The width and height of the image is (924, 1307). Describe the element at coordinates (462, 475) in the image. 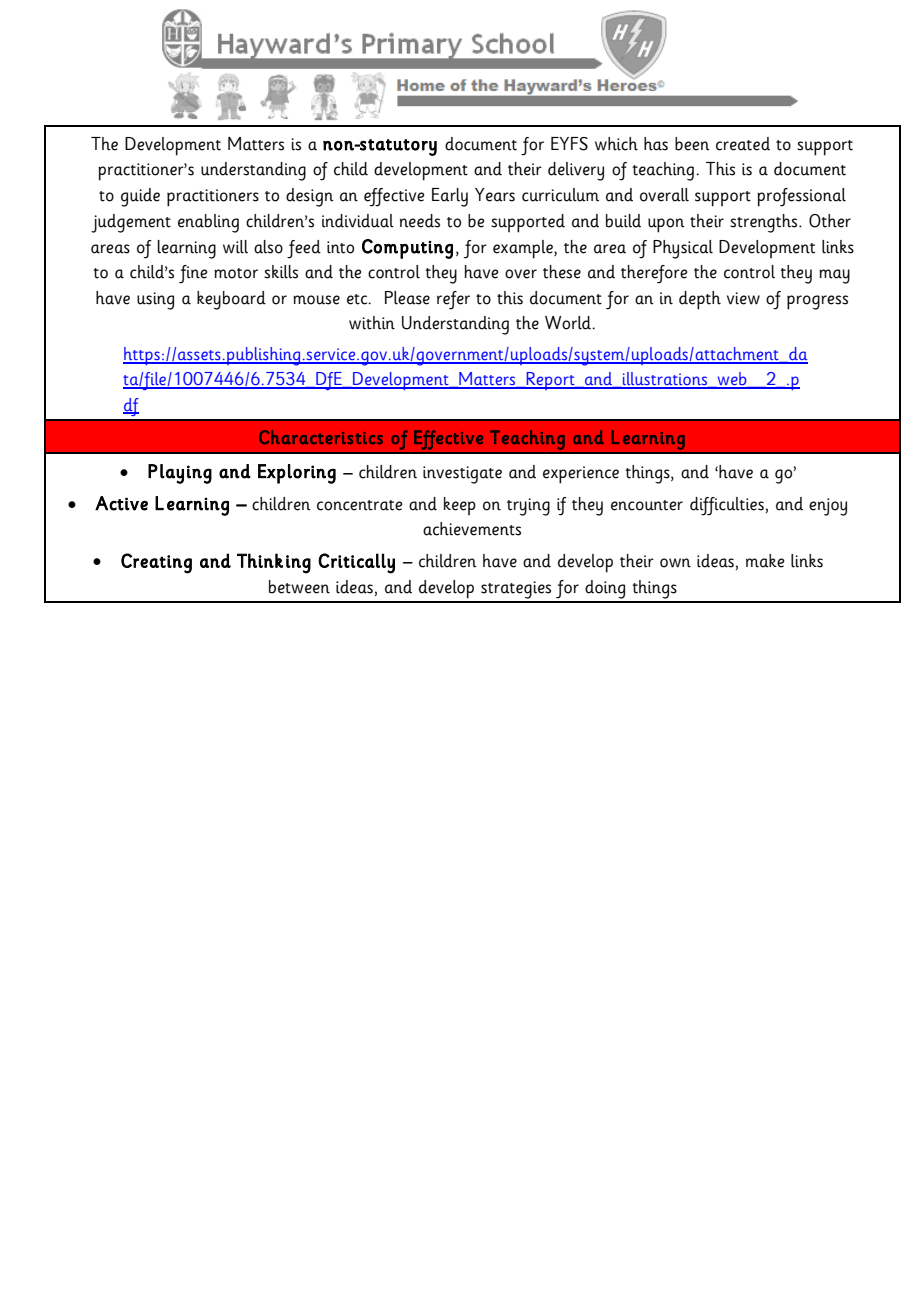

I see `investigate` at that location.
